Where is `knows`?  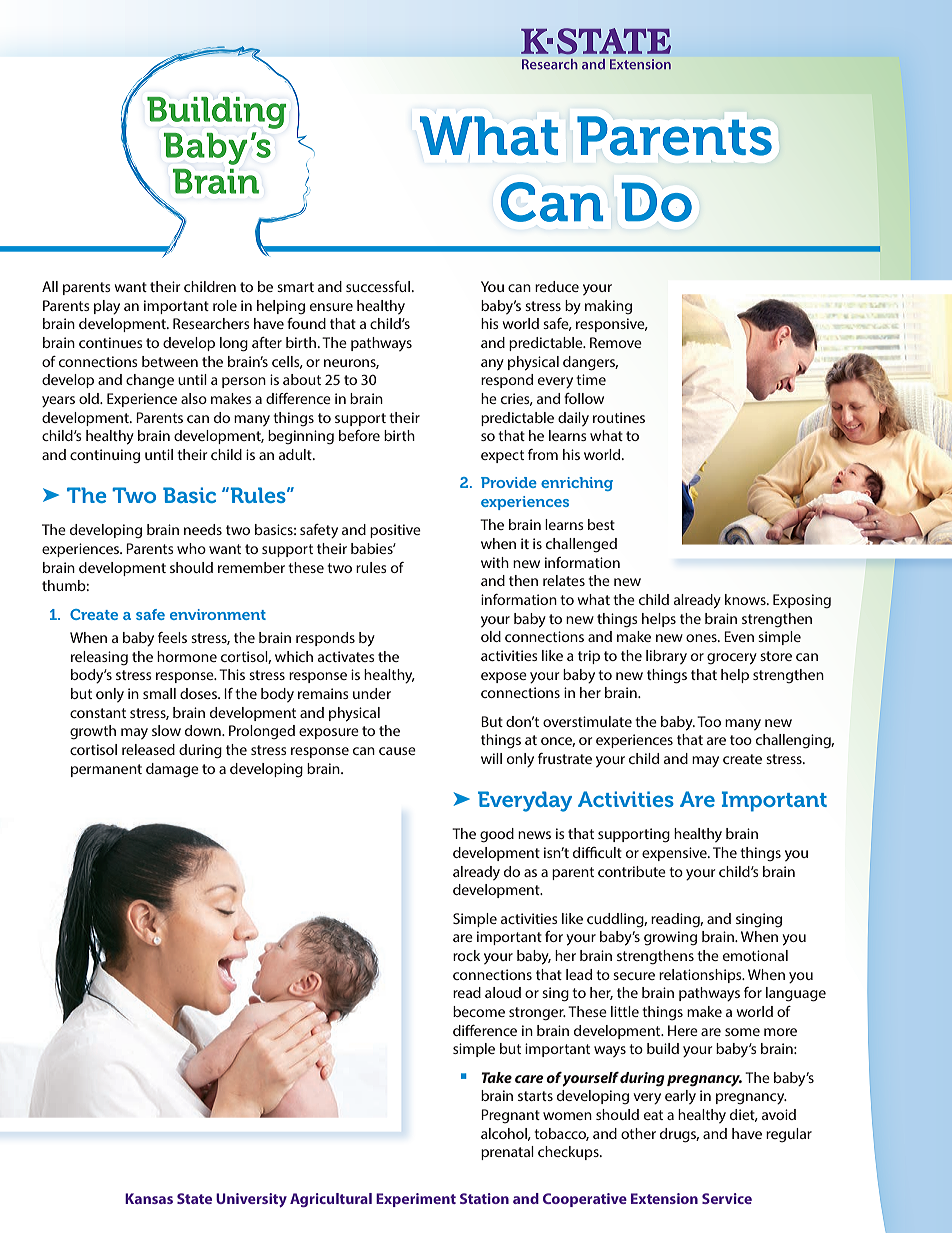 knows is located at coordinates (746, 599).
